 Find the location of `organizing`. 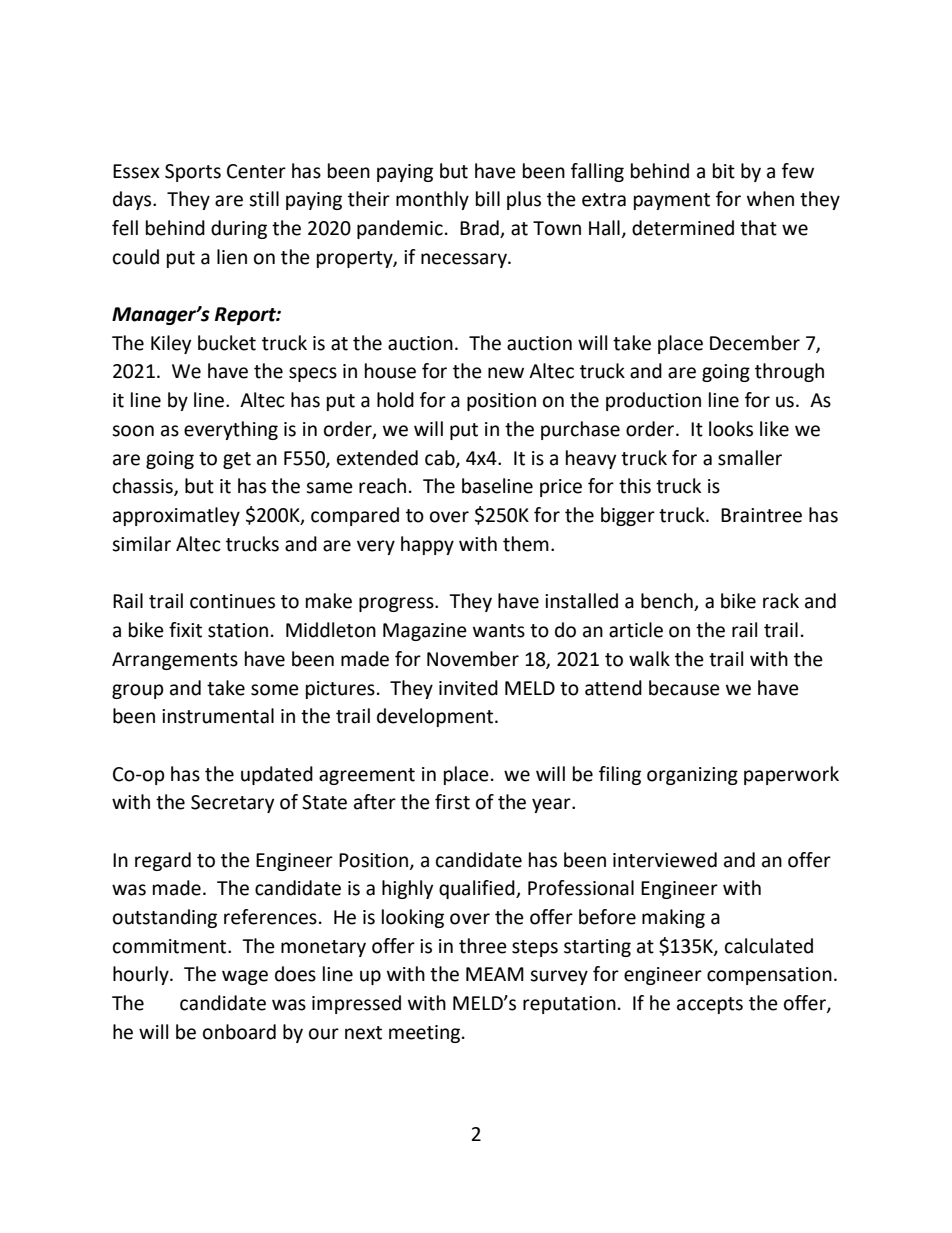

organizing is located at coordinates (692, 776).
